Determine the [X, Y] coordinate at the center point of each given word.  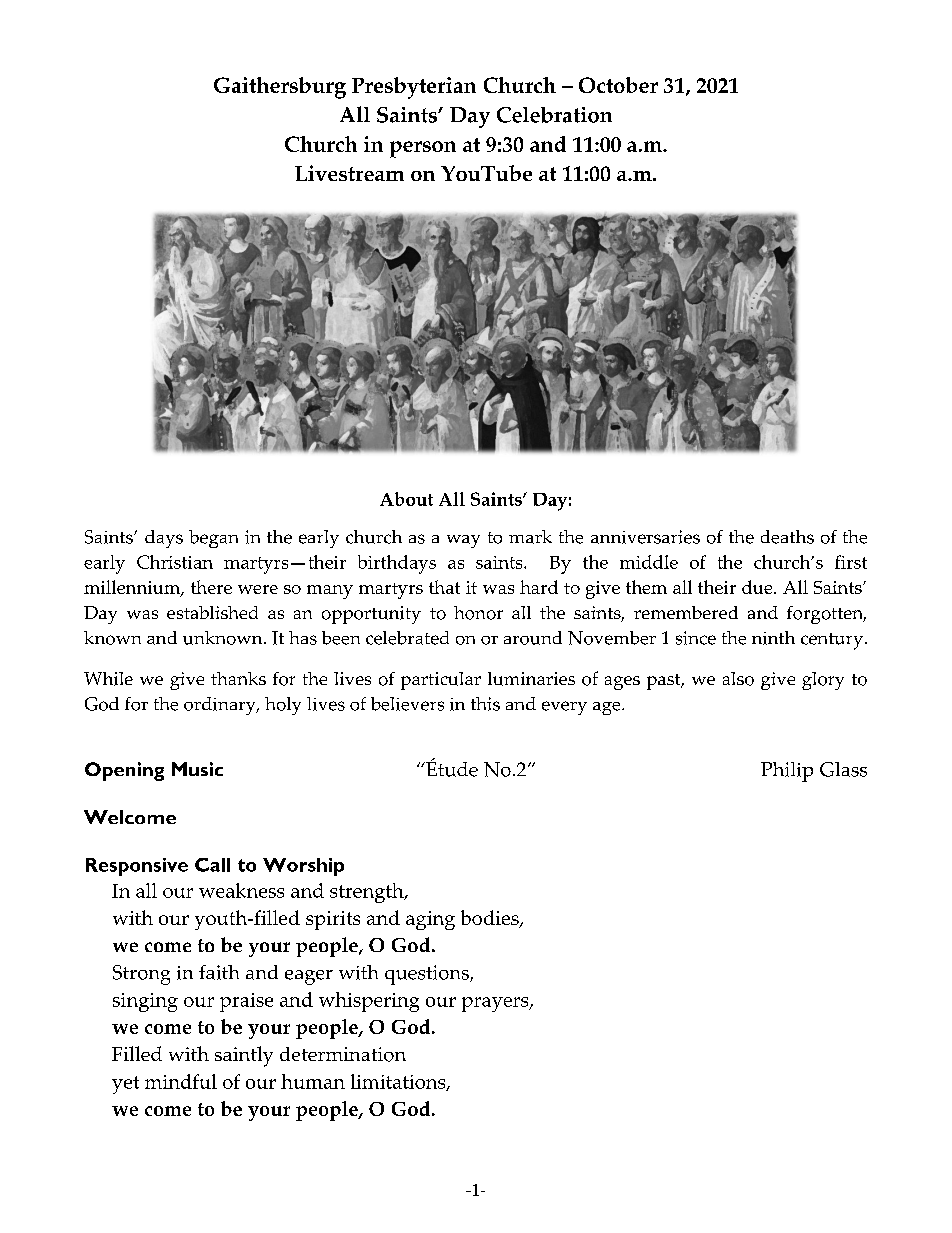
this [485, 704]
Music [197, 769]
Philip [787, 772]
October [618, 85]
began [213, 539]
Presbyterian [414, 88]
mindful [181, 1081]
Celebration [554, 115]
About [406, 499]
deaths [787, 537]
